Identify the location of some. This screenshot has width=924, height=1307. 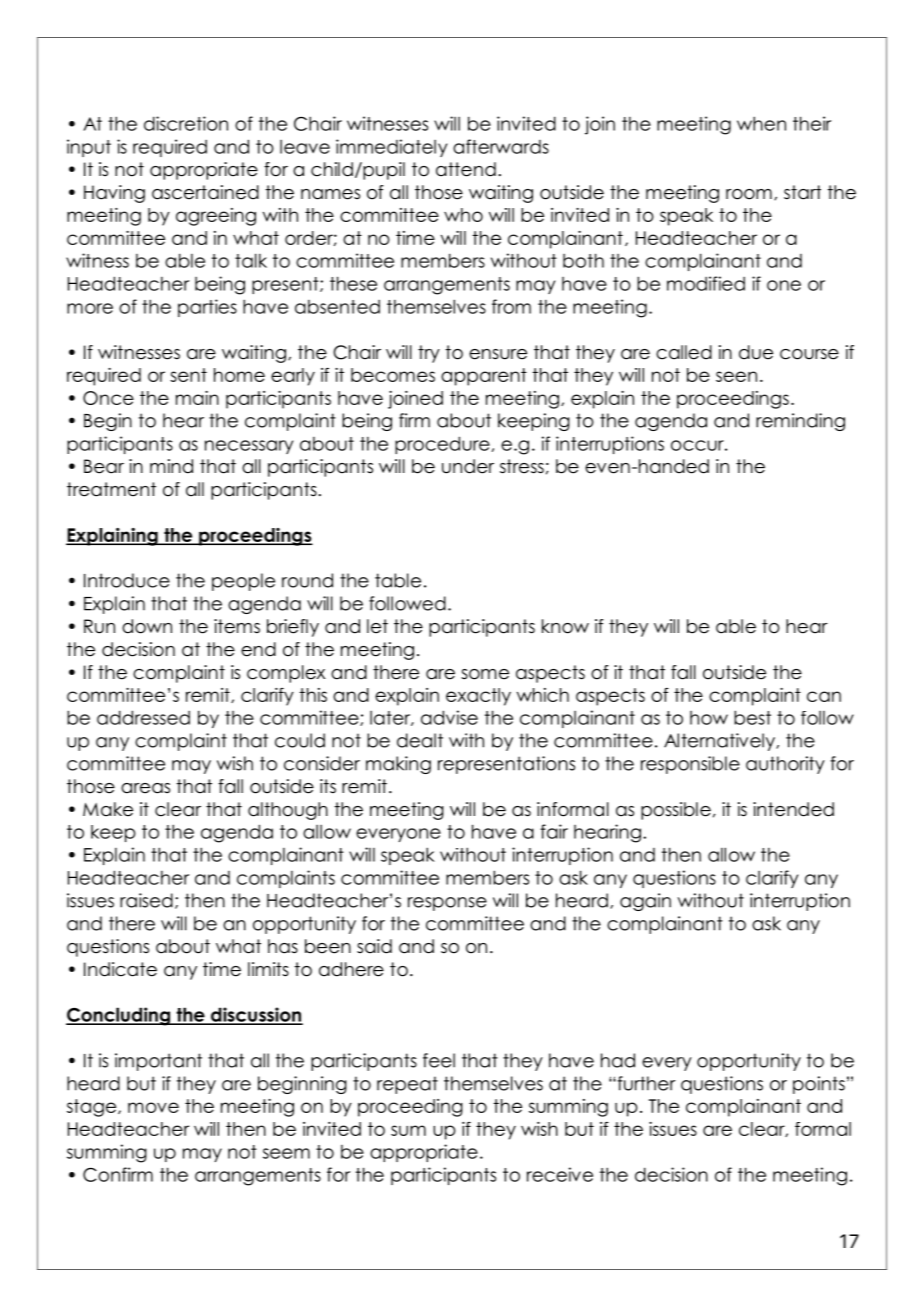
(485, 674).
